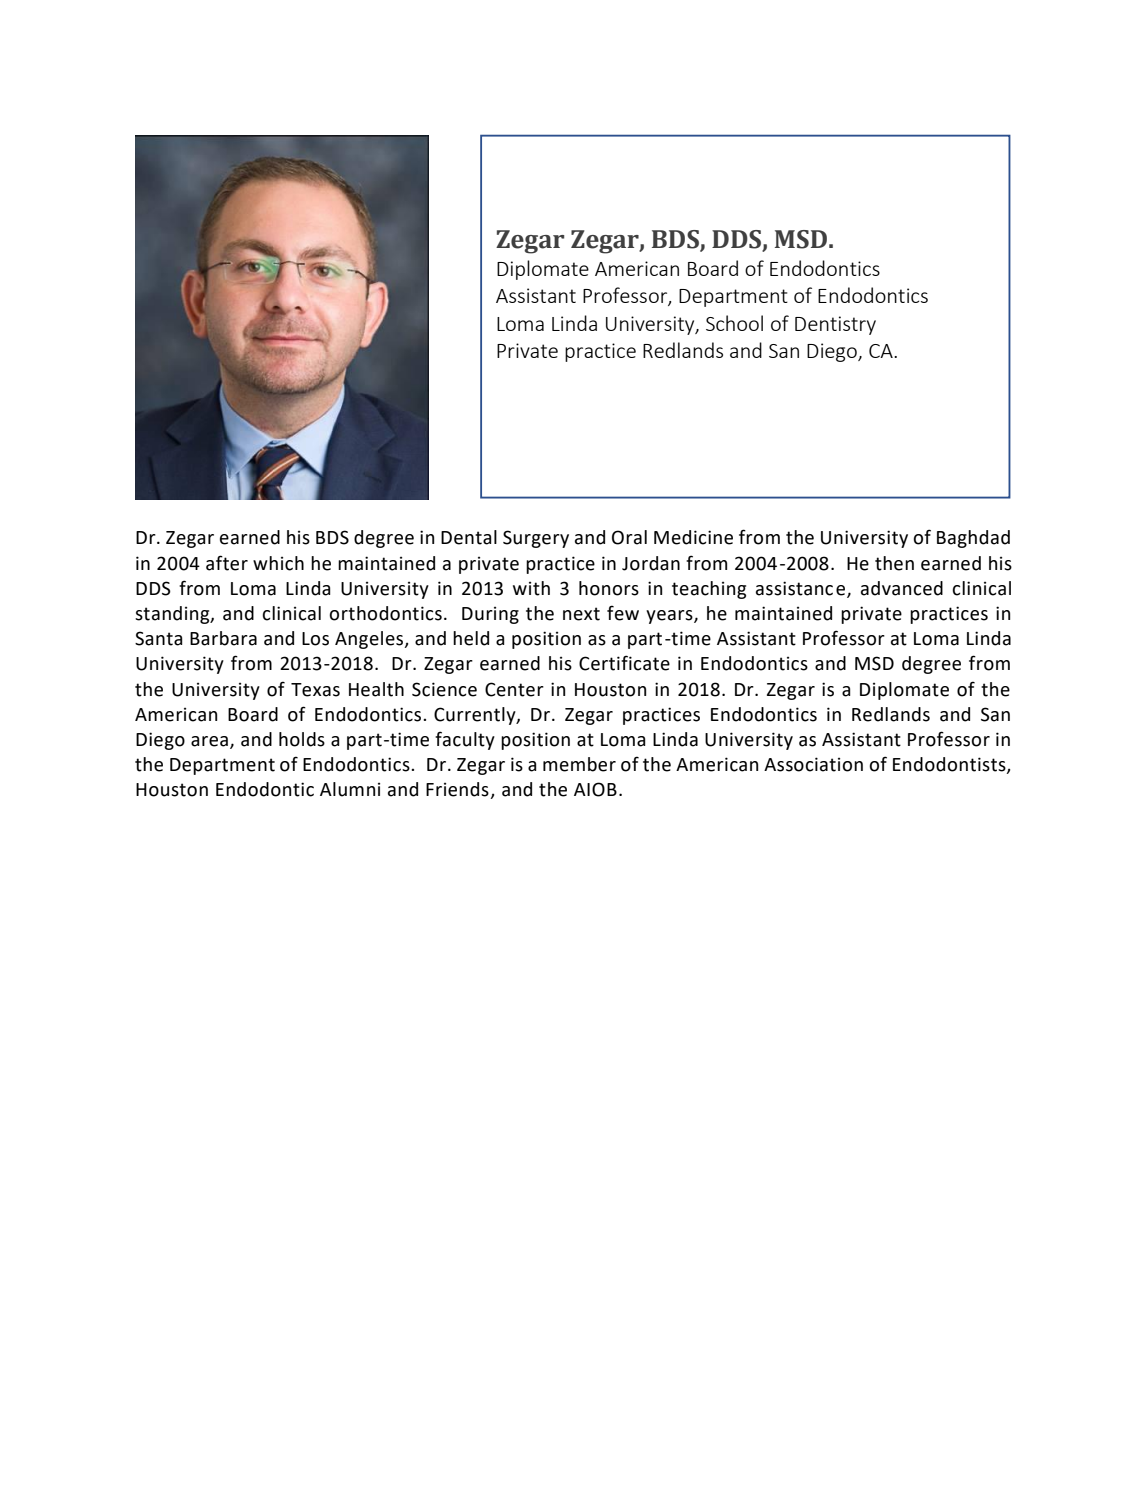  What do you see at coordinates (734, 323) in the screenshot?
I see `School` at bounding box center [734, 323].
